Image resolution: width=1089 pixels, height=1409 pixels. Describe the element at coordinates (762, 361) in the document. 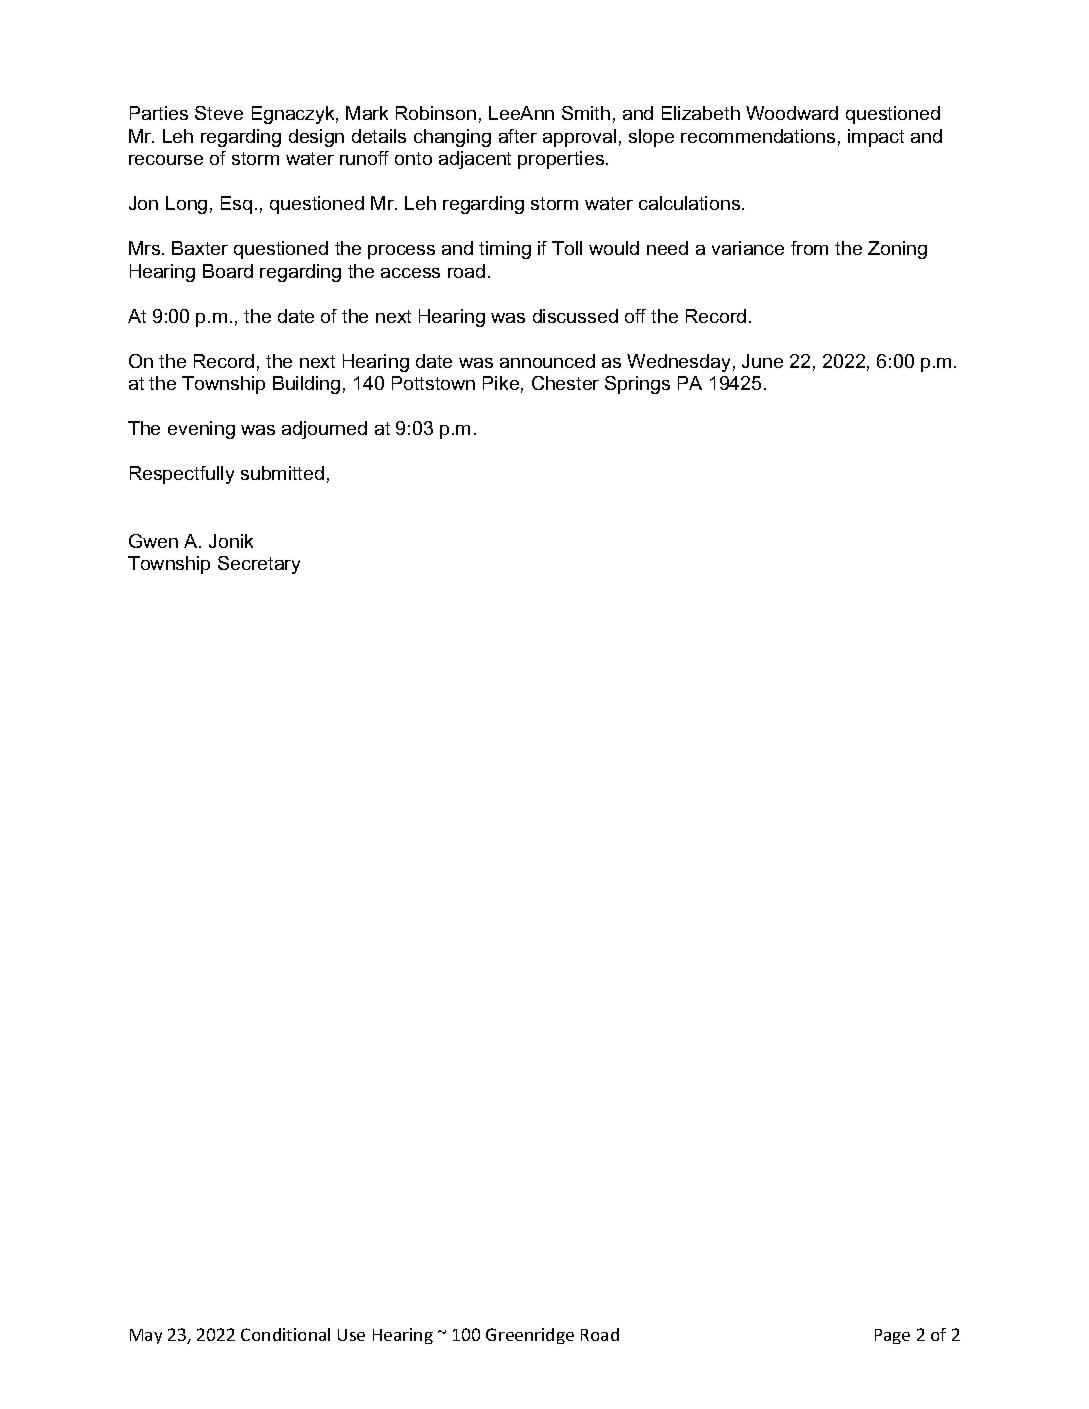

I see `June` at that location.
